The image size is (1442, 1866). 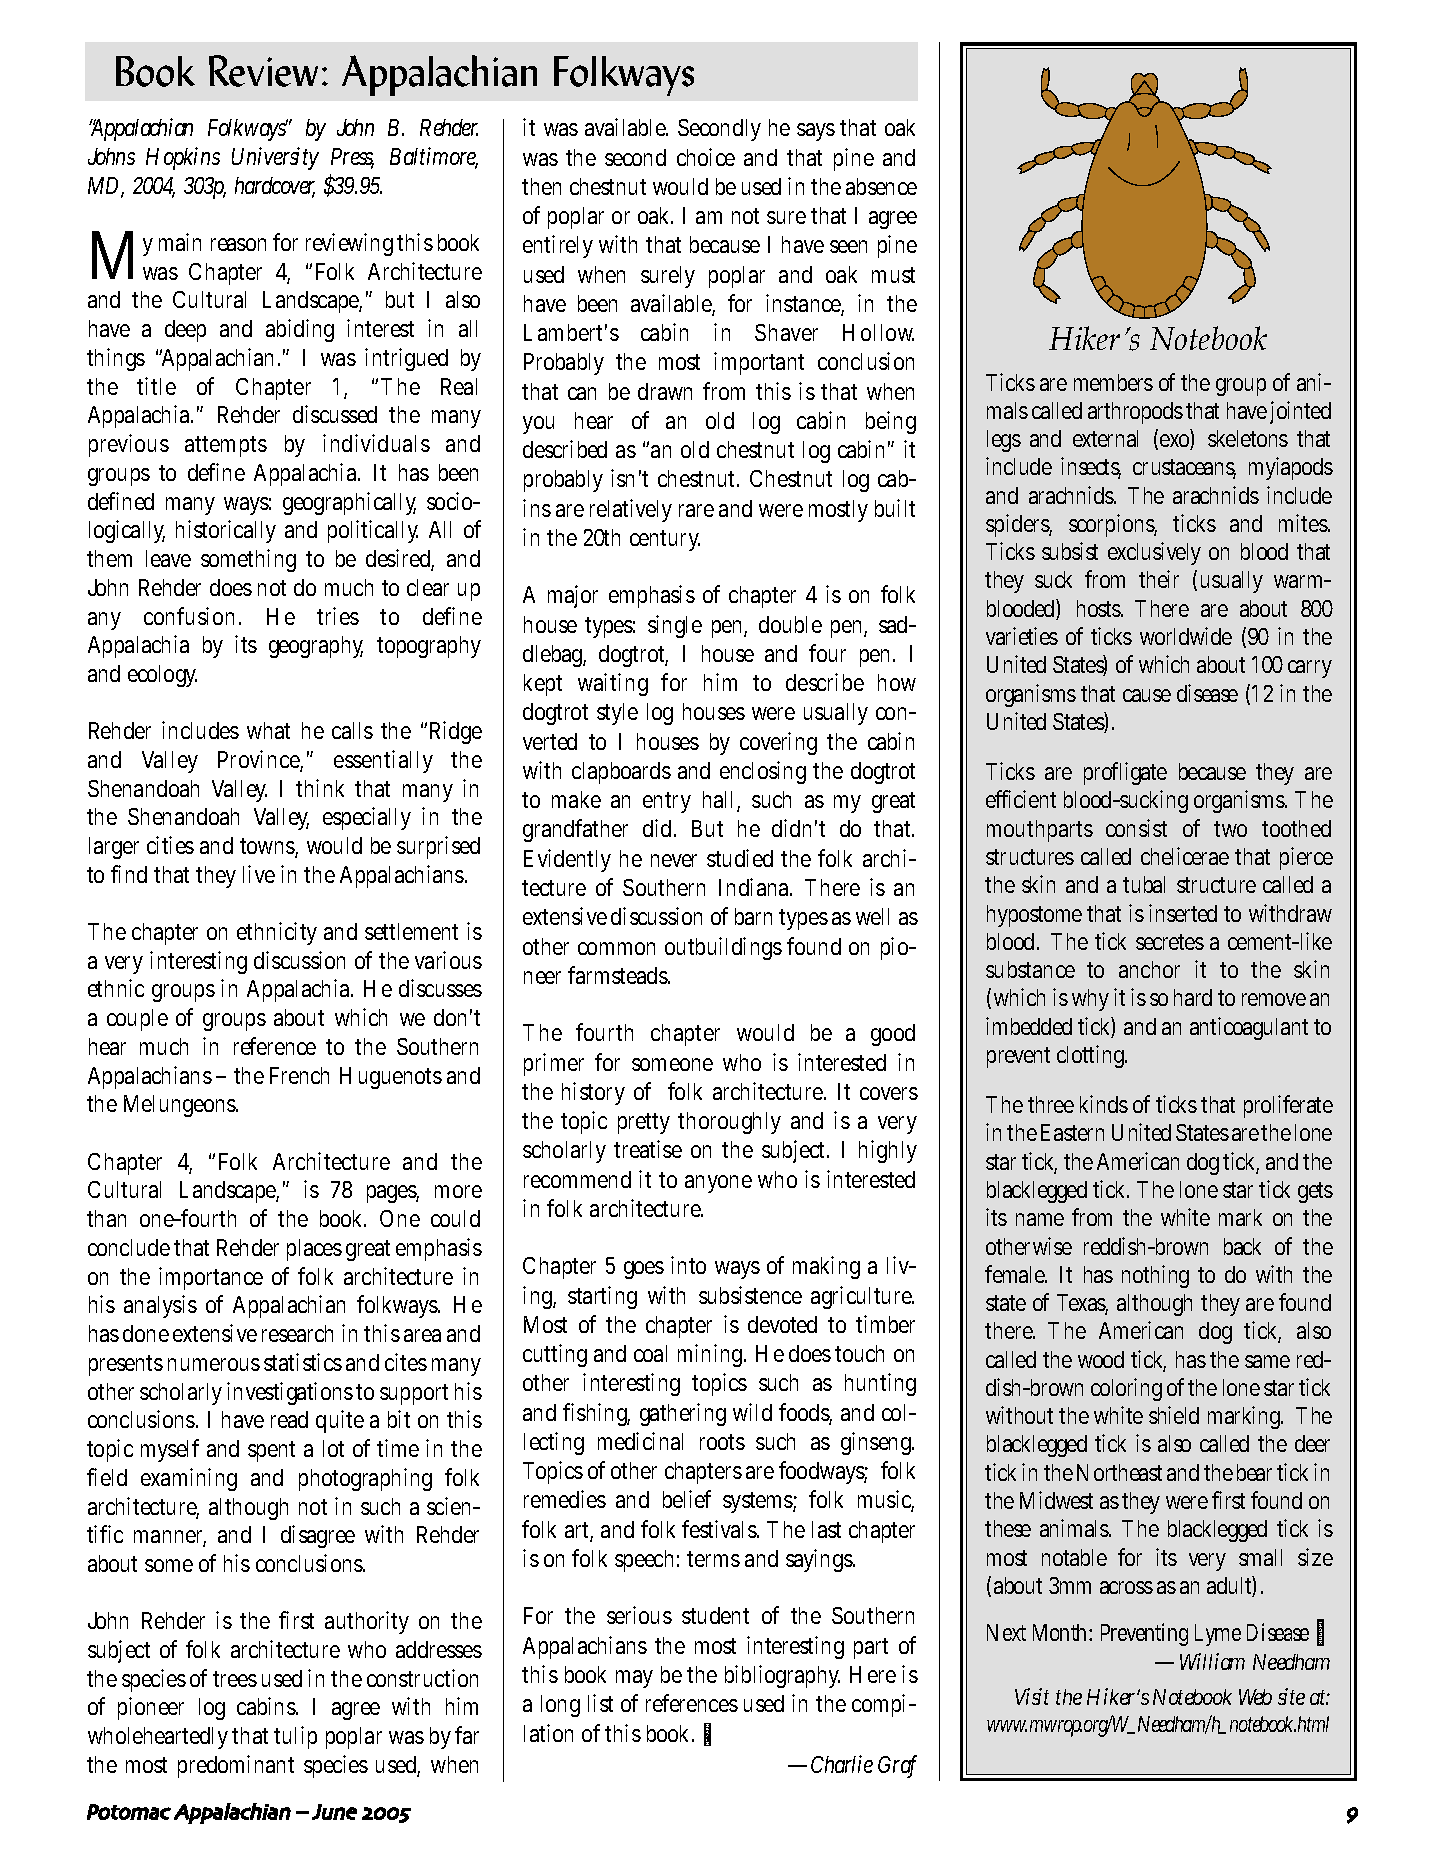 What do you see at coordinates (235, 1679) in the image?
I see `trees` at bounding box center [235, 1679].
